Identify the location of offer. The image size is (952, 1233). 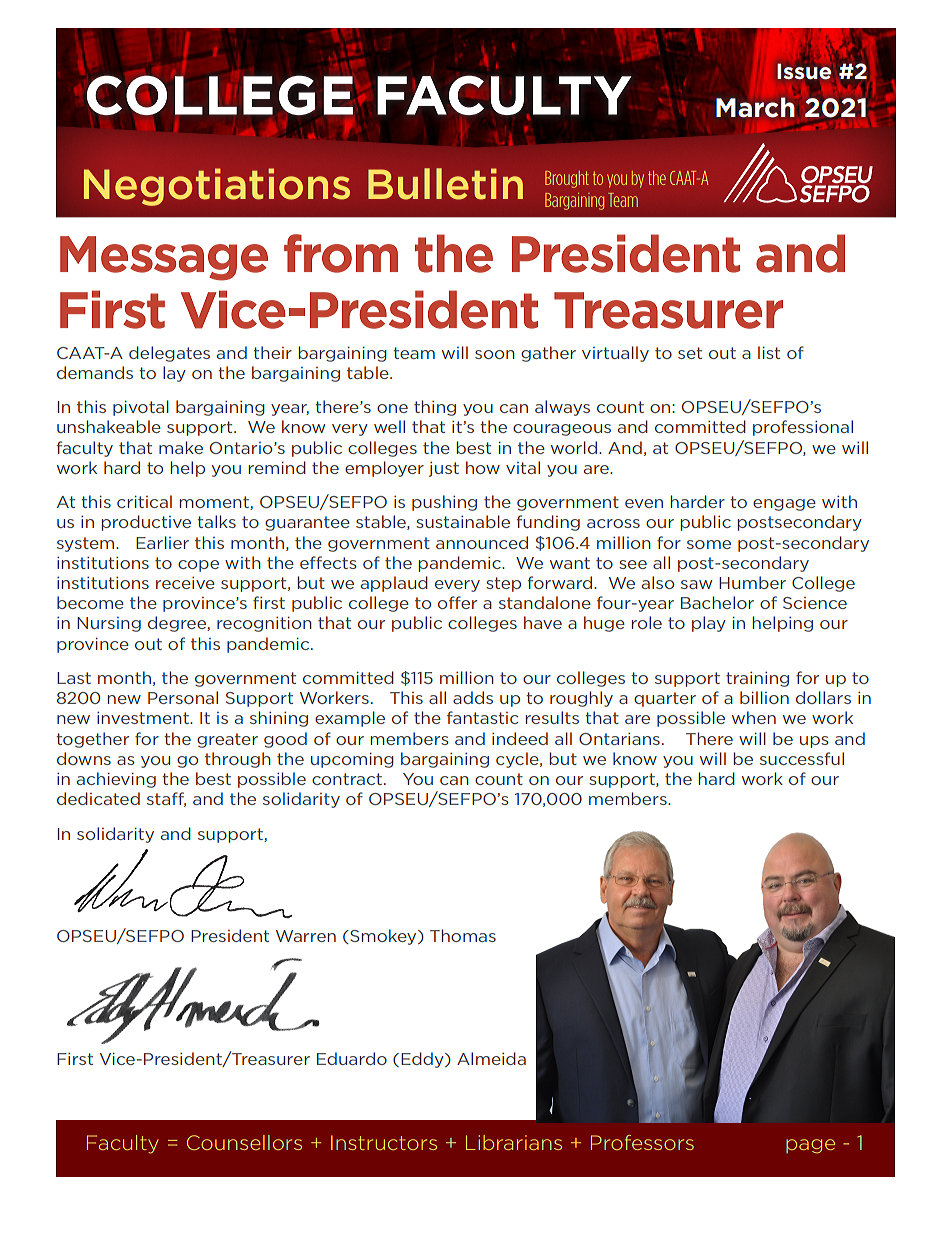
(457, 602).
